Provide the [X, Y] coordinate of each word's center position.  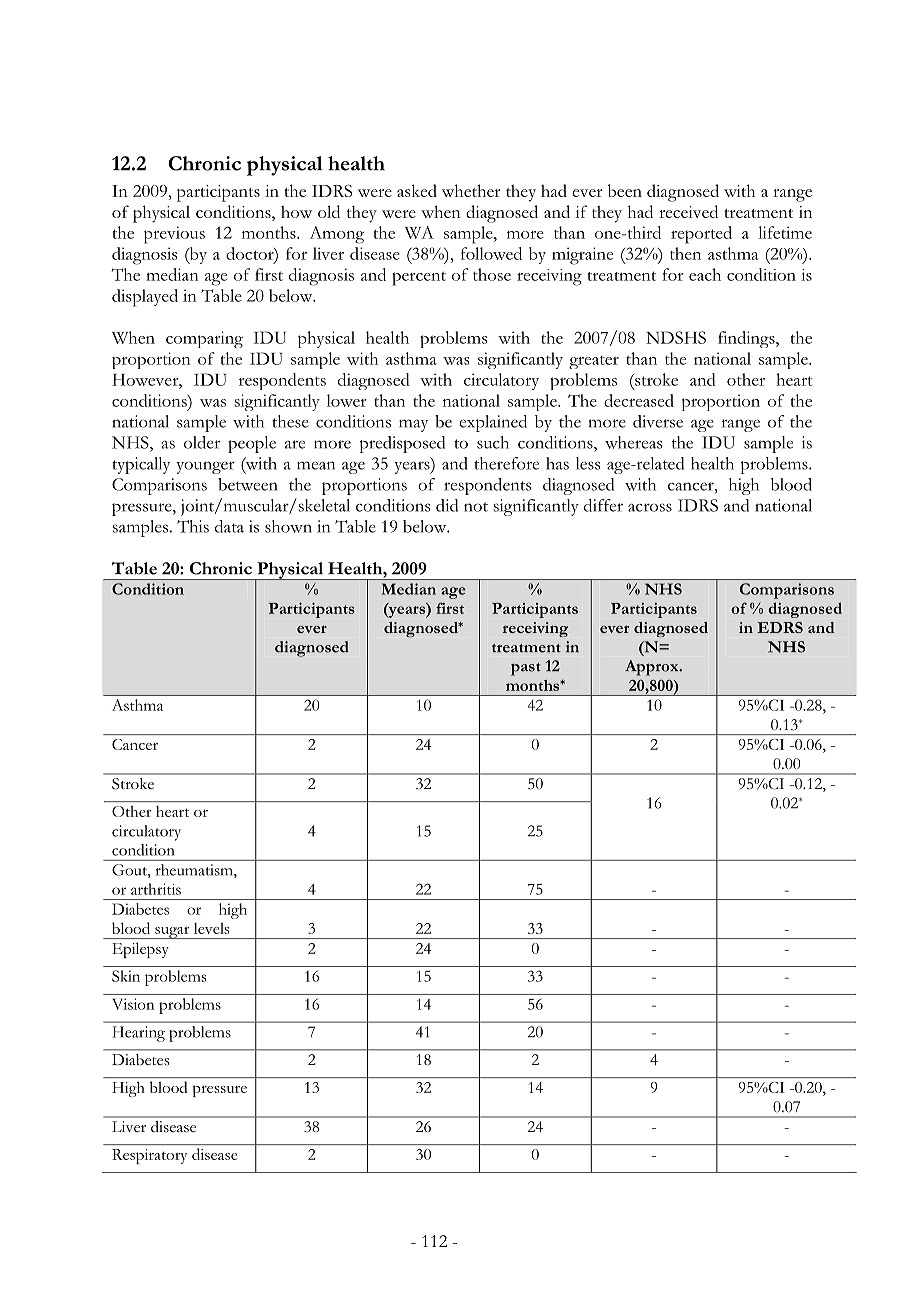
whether [471, 190]
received [688, 211]
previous [174, 235]
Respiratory [149, 1156]
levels [211, 928]
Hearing [138, 1034]
